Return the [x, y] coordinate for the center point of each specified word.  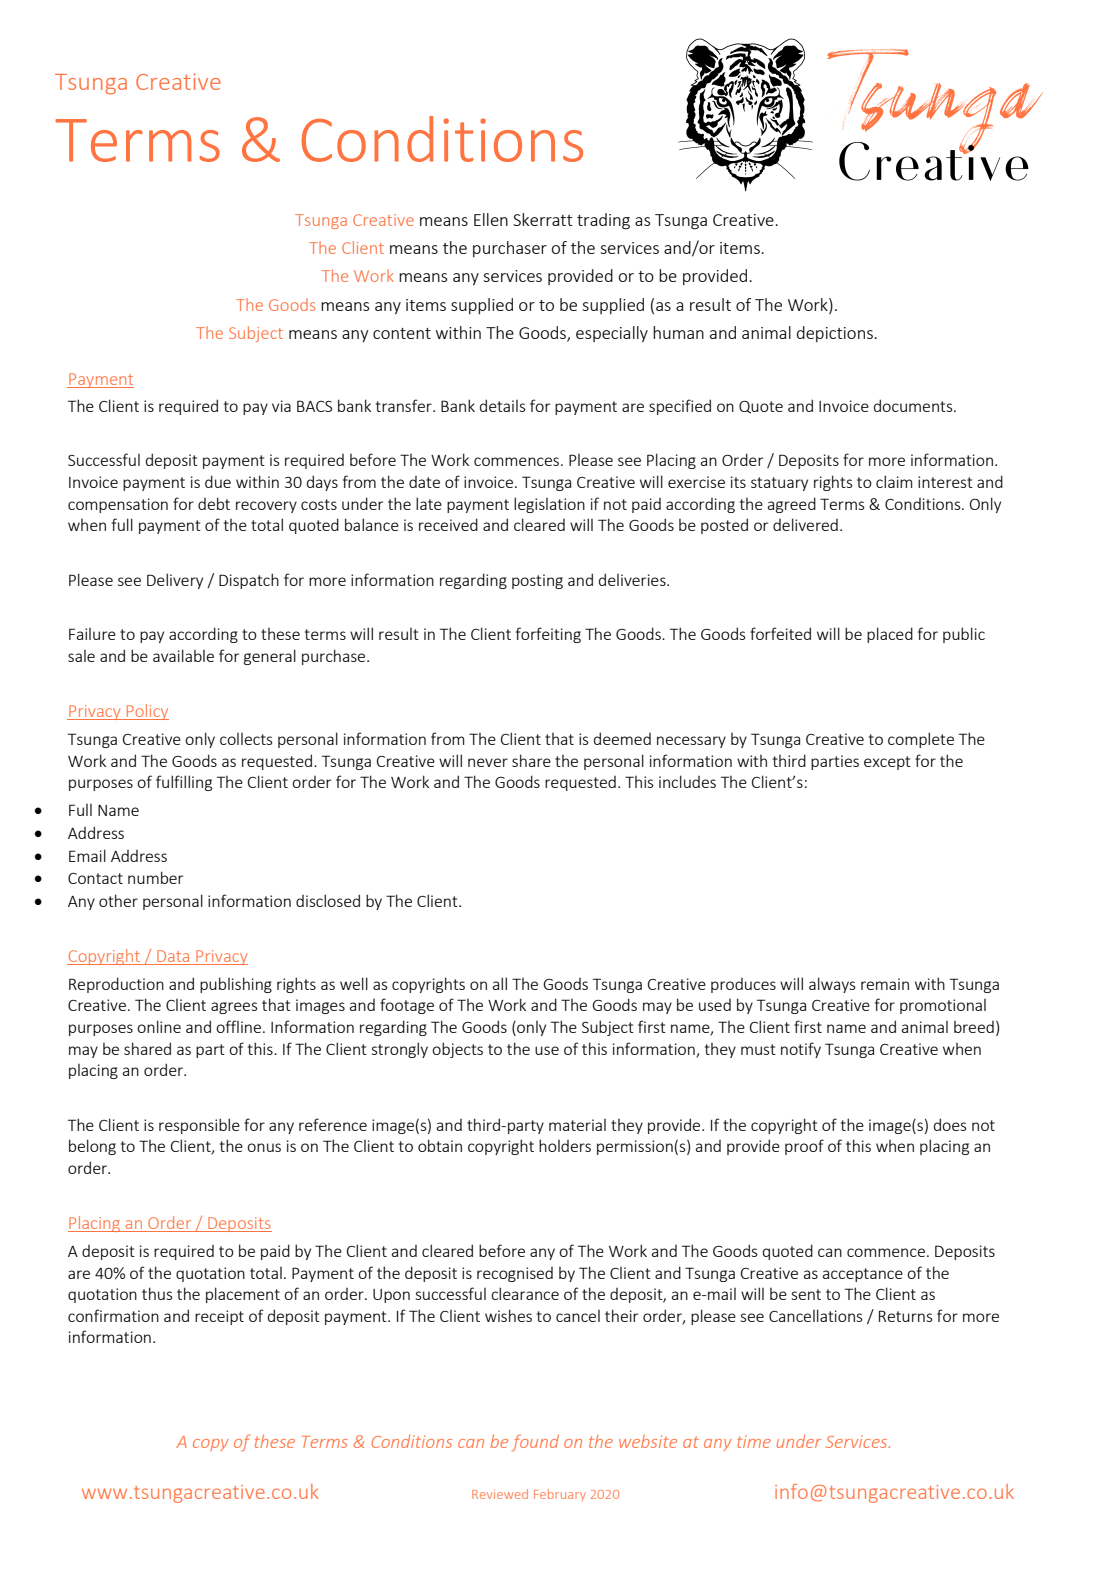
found [535, 1442]
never [488, 762]
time [754, 1442]
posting [537, 581]
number [155, 877]
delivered [805, 524]
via [281, 406]
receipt [219, 1317]
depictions [836, 334]
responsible [199, 1126]
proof [804, 1147]
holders [565, 1145]
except [887, 763]
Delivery [175, 581]
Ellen [491, 219]
